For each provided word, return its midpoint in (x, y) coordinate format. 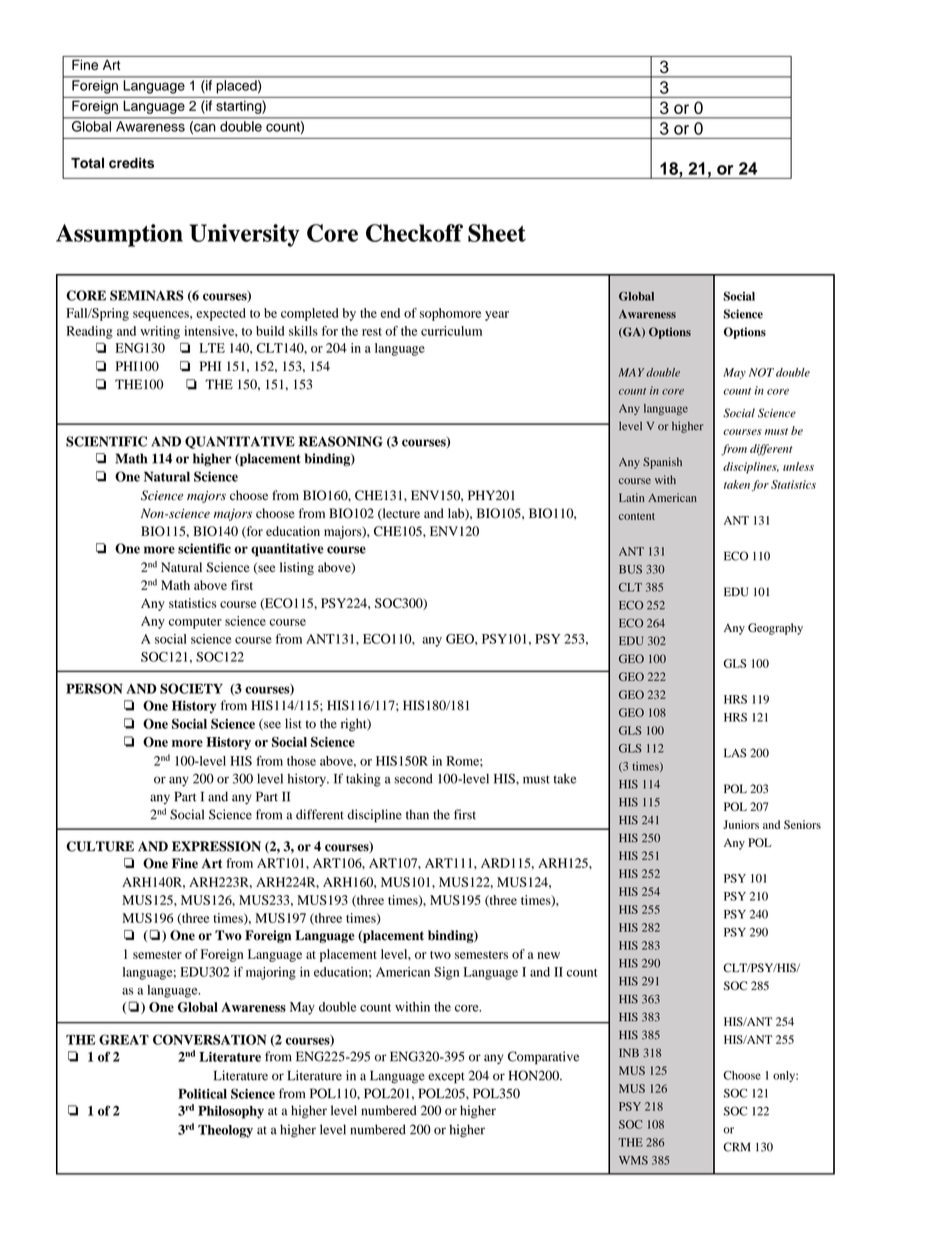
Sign (446, 973)
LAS (735, 753)
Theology (225, 1131)
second (413, 779)
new (548, 955)
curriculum (451, 331)
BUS (630, 569)
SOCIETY (191, 688)
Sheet (497, 233)
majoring (271, 973)
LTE (212, 348)
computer (195, 623)
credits (131, 162)
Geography (775, 629)
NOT (761, 372)
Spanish (662, 463)
